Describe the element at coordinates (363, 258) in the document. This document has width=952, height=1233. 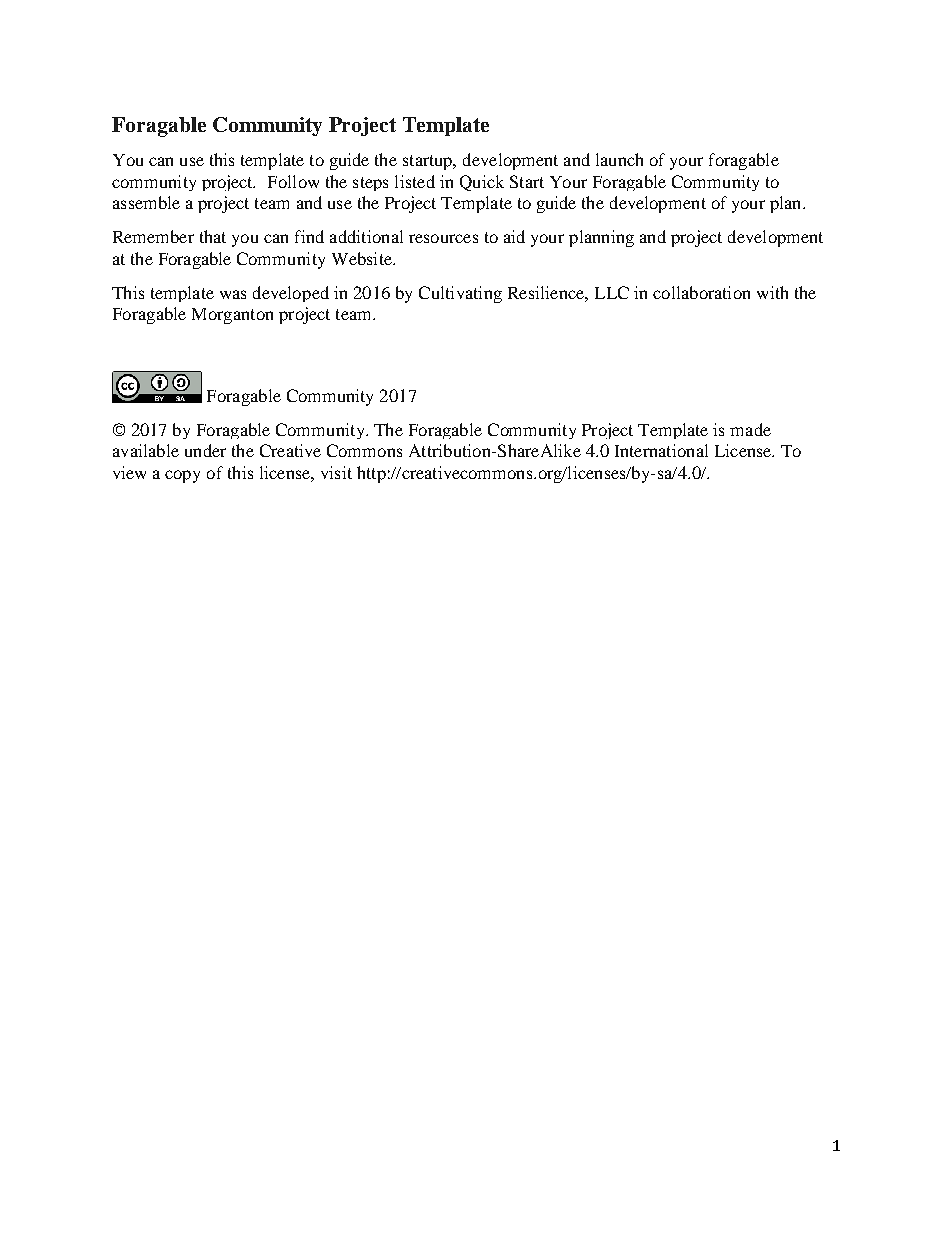
I see `Website` at that location.
